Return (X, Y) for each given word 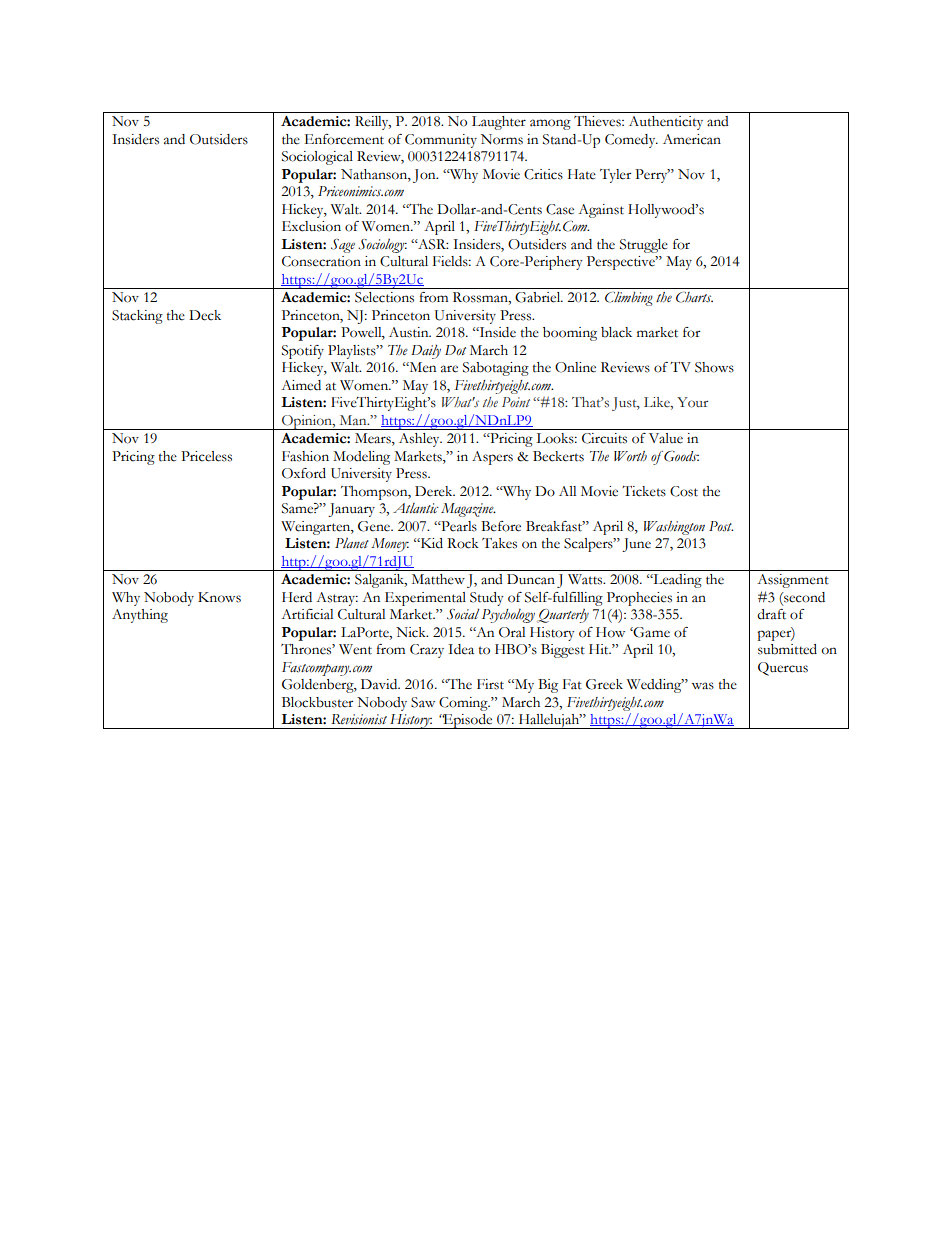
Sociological (317, 158)
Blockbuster (318, 702)
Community (441, 141)
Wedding (655, 686)
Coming (464, 704)
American (692, 139)
